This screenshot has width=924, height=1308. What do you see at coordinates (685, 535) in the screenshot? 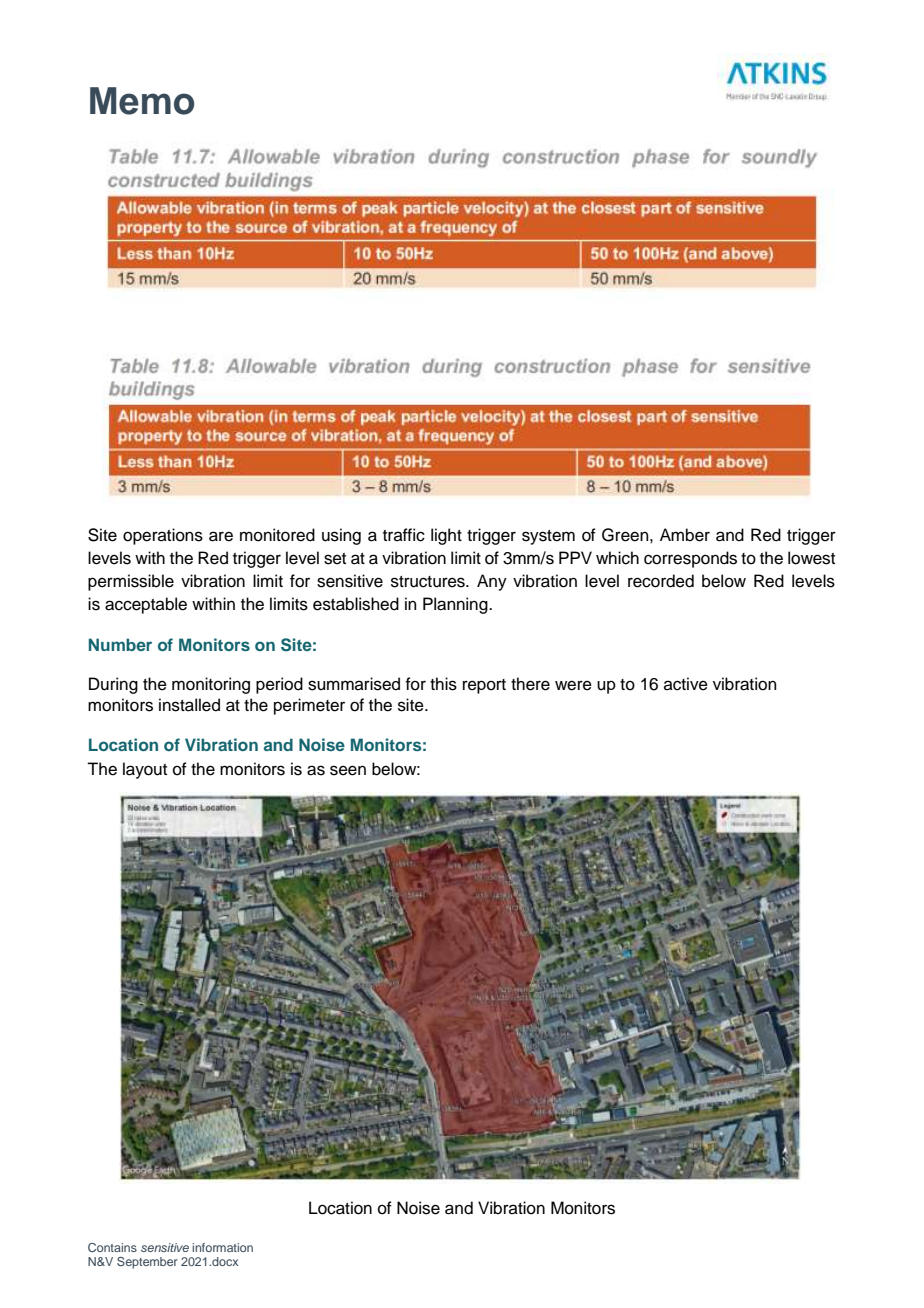
I see `Amber` at bounding box center [685, 535].
